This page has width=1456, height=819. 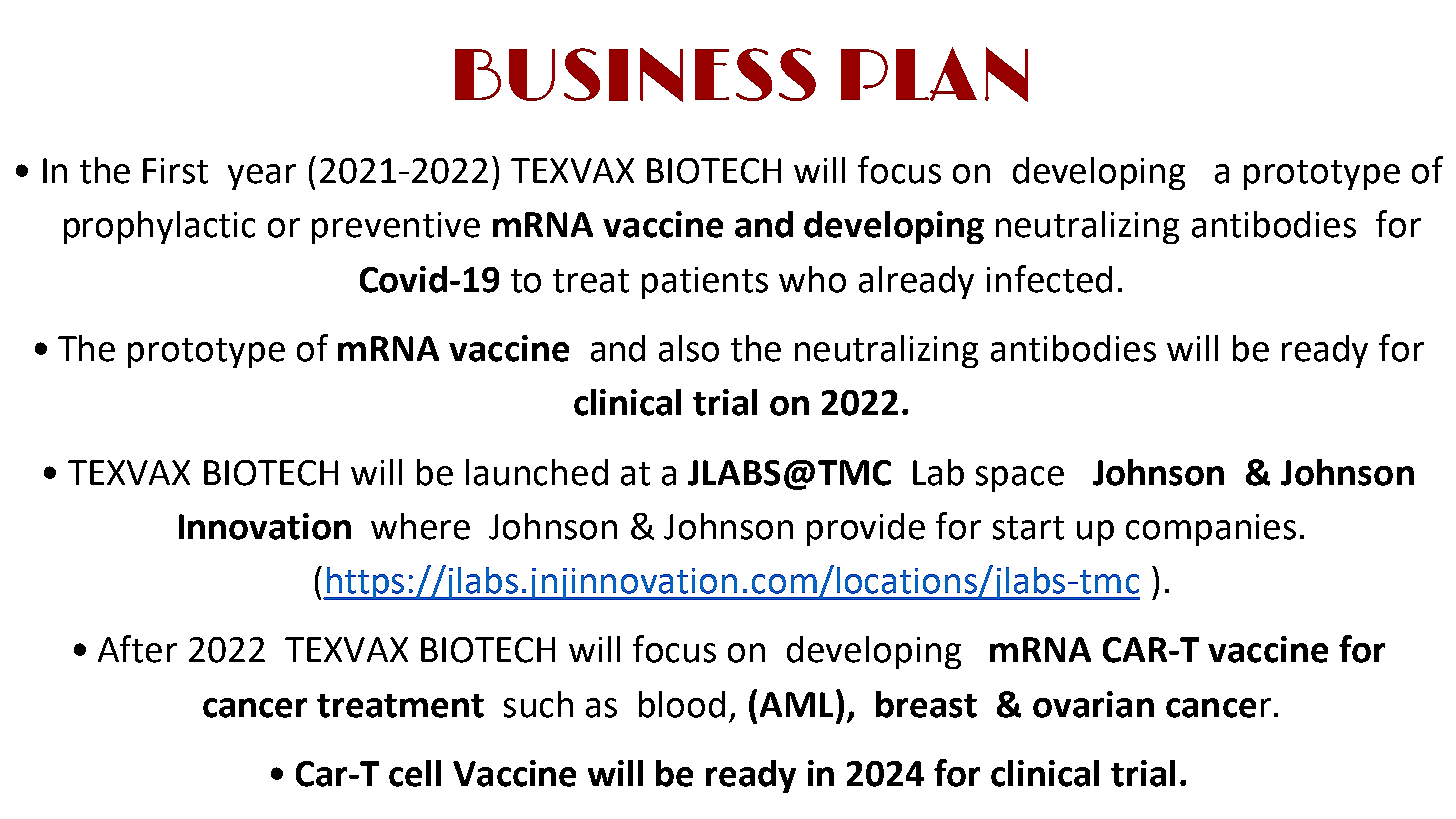 I want to click on prophylactic, so click(x=159, y=227).
